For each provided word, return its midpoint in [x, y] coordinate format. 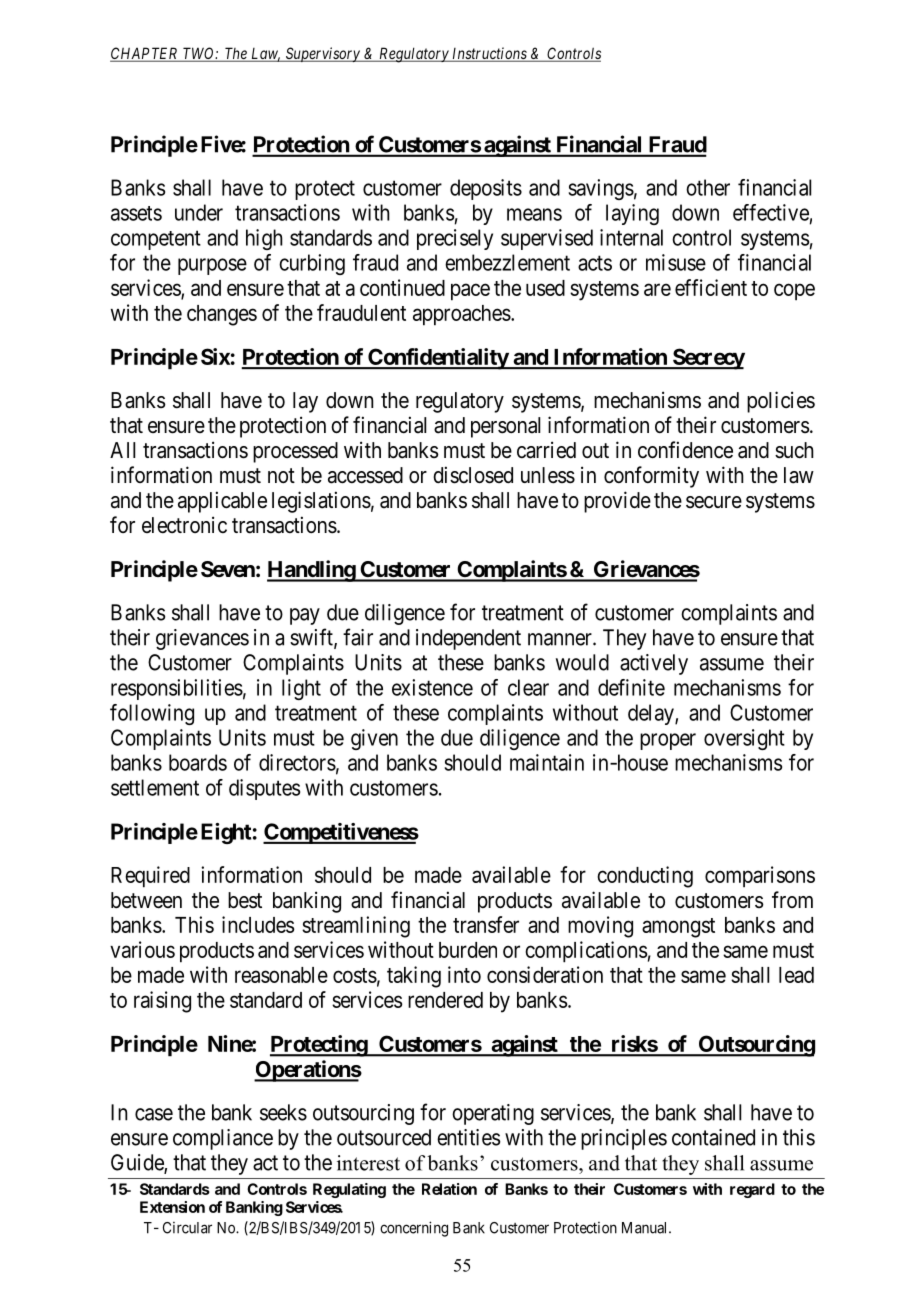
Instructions [489, 54]
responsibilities [177, 689]
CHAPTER [145, 54]
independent [468, 639]
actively [654, 664]
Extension [172, 1207]
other [708, 187]
